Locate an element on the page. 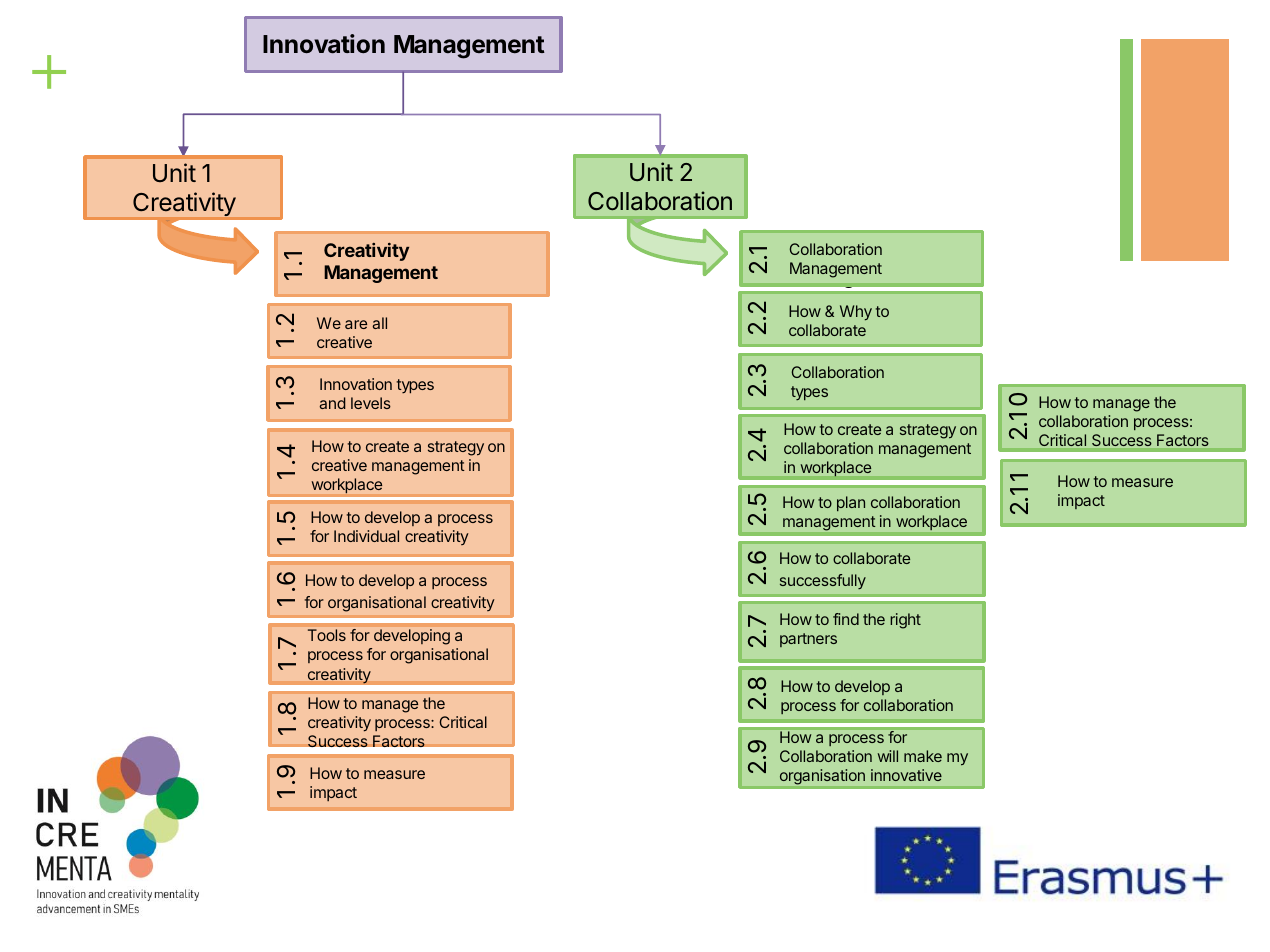 The height and width of the page is (952, 1270). plan is located at coordinates (851, 503).
